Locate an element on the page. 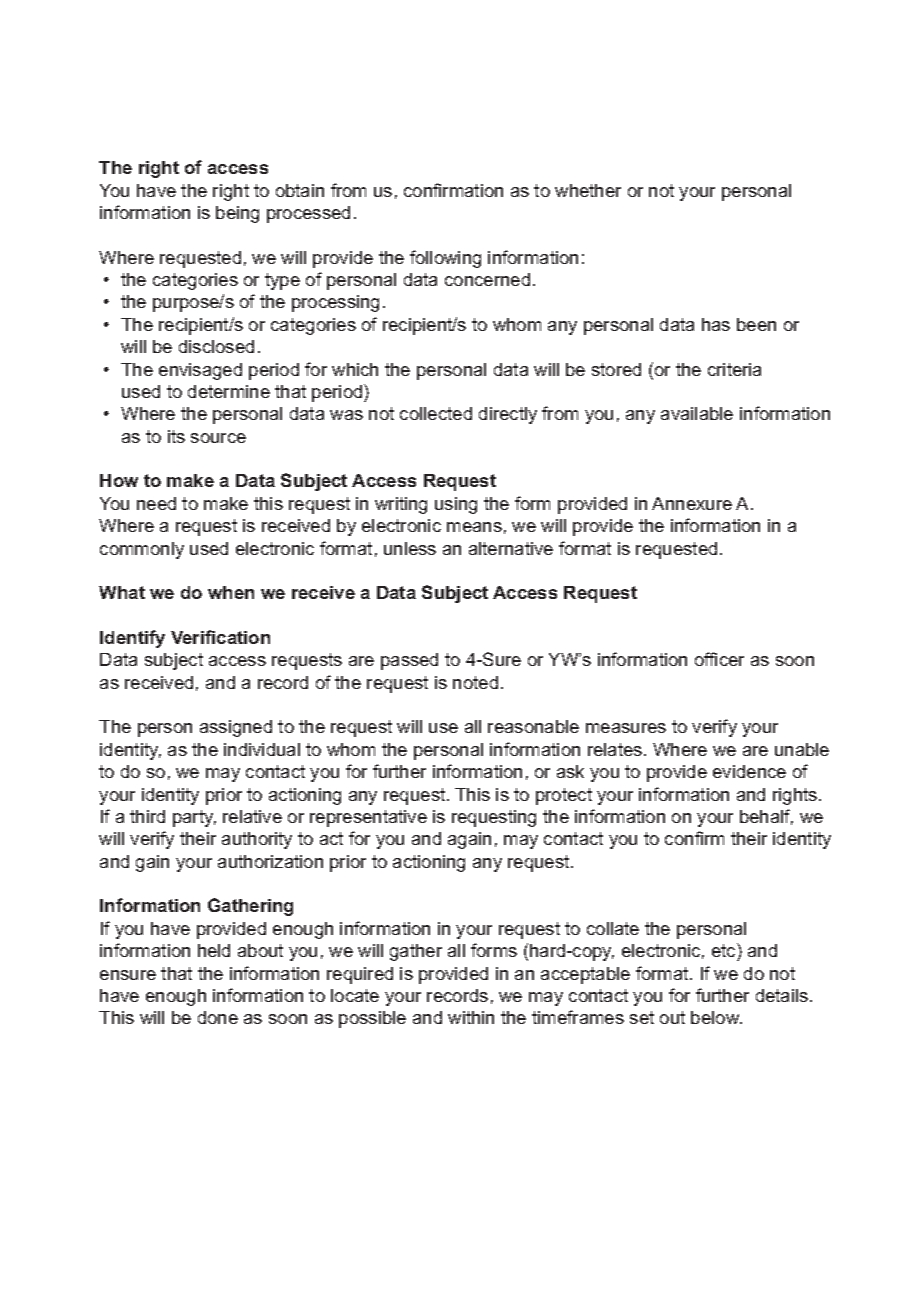 This document has width=924, height=1308. whether is located at coordinates (588, 190).
